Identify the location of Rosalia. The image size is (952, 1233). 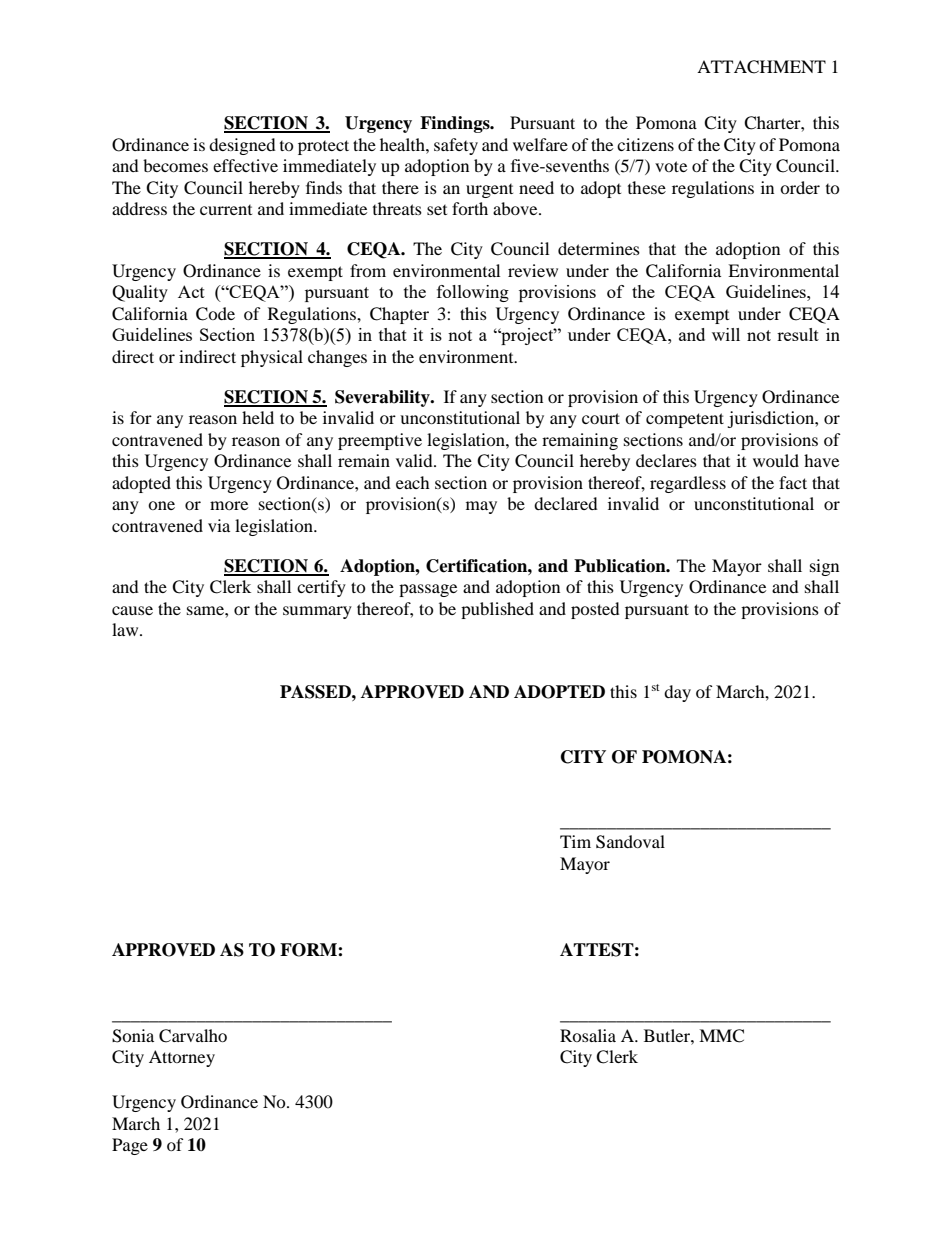
(588, 1035).
